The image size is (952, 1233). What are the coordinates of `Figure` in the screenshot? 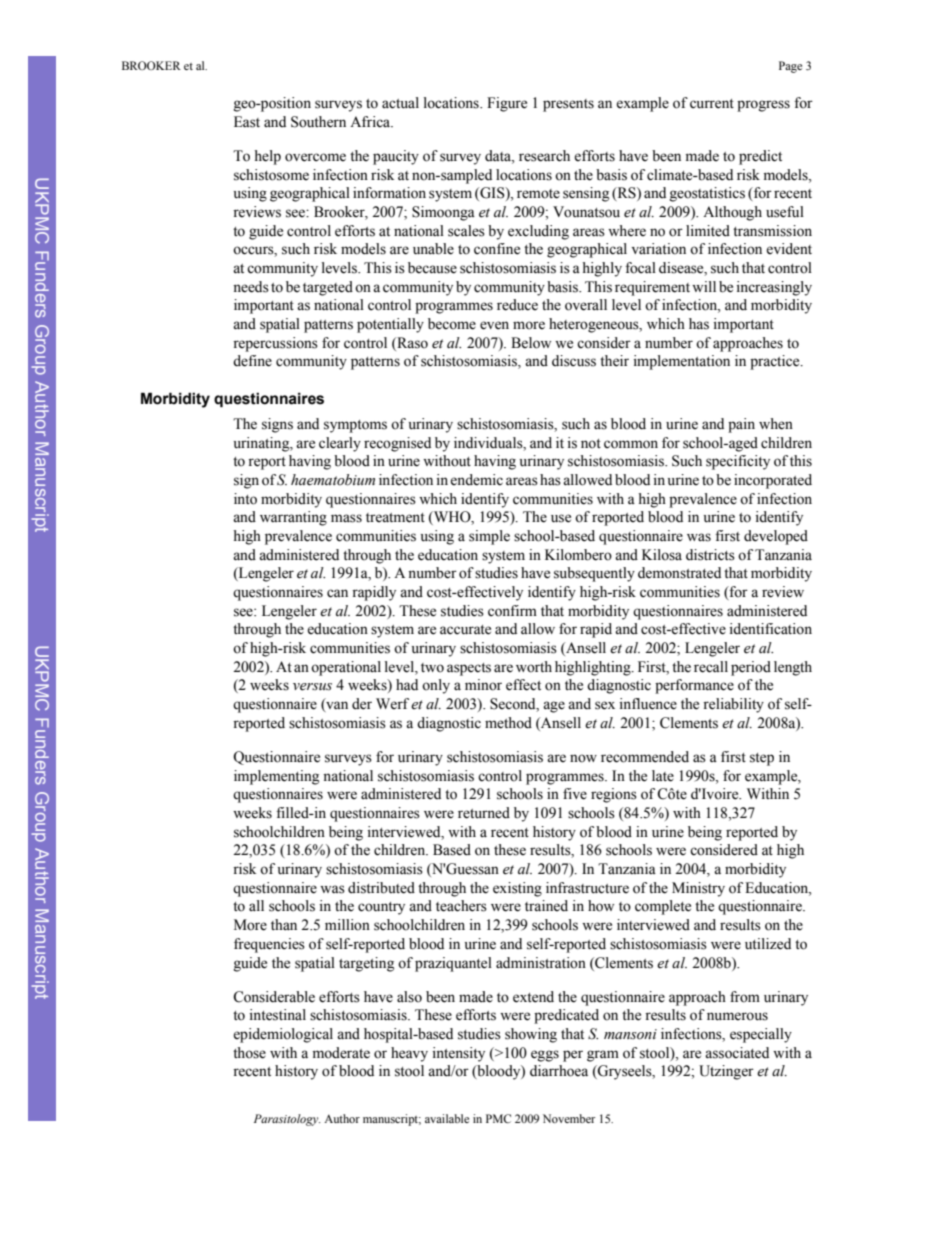 It's located at (507, 104).
